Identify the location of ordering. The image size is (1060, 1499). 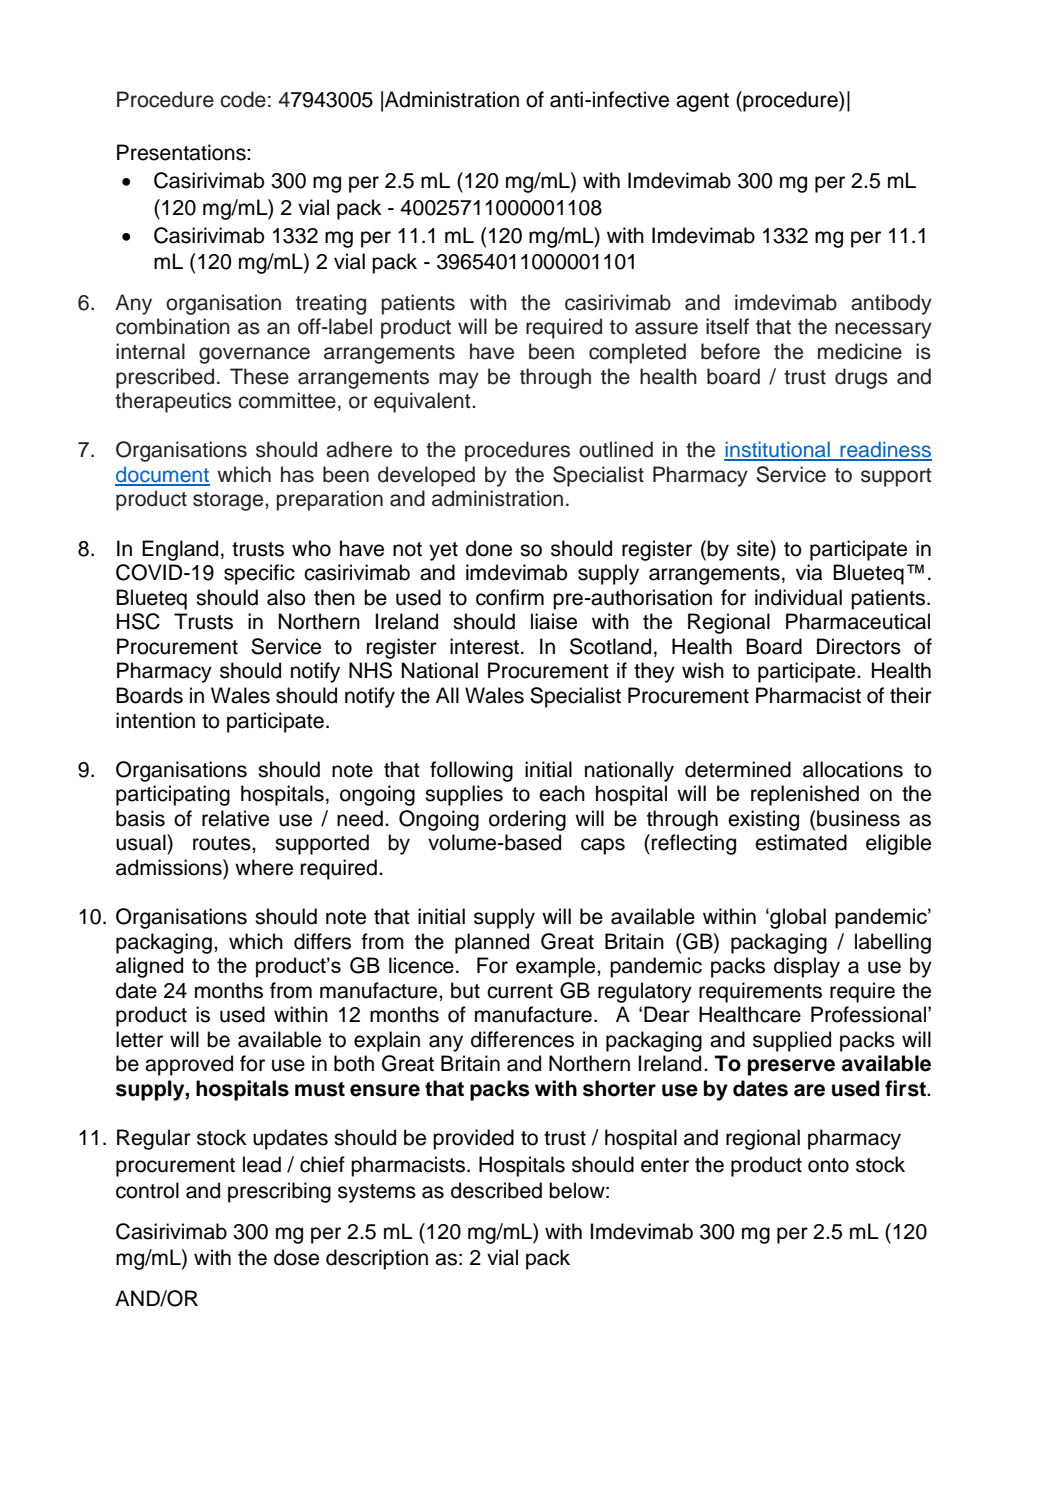
(527, 820).
